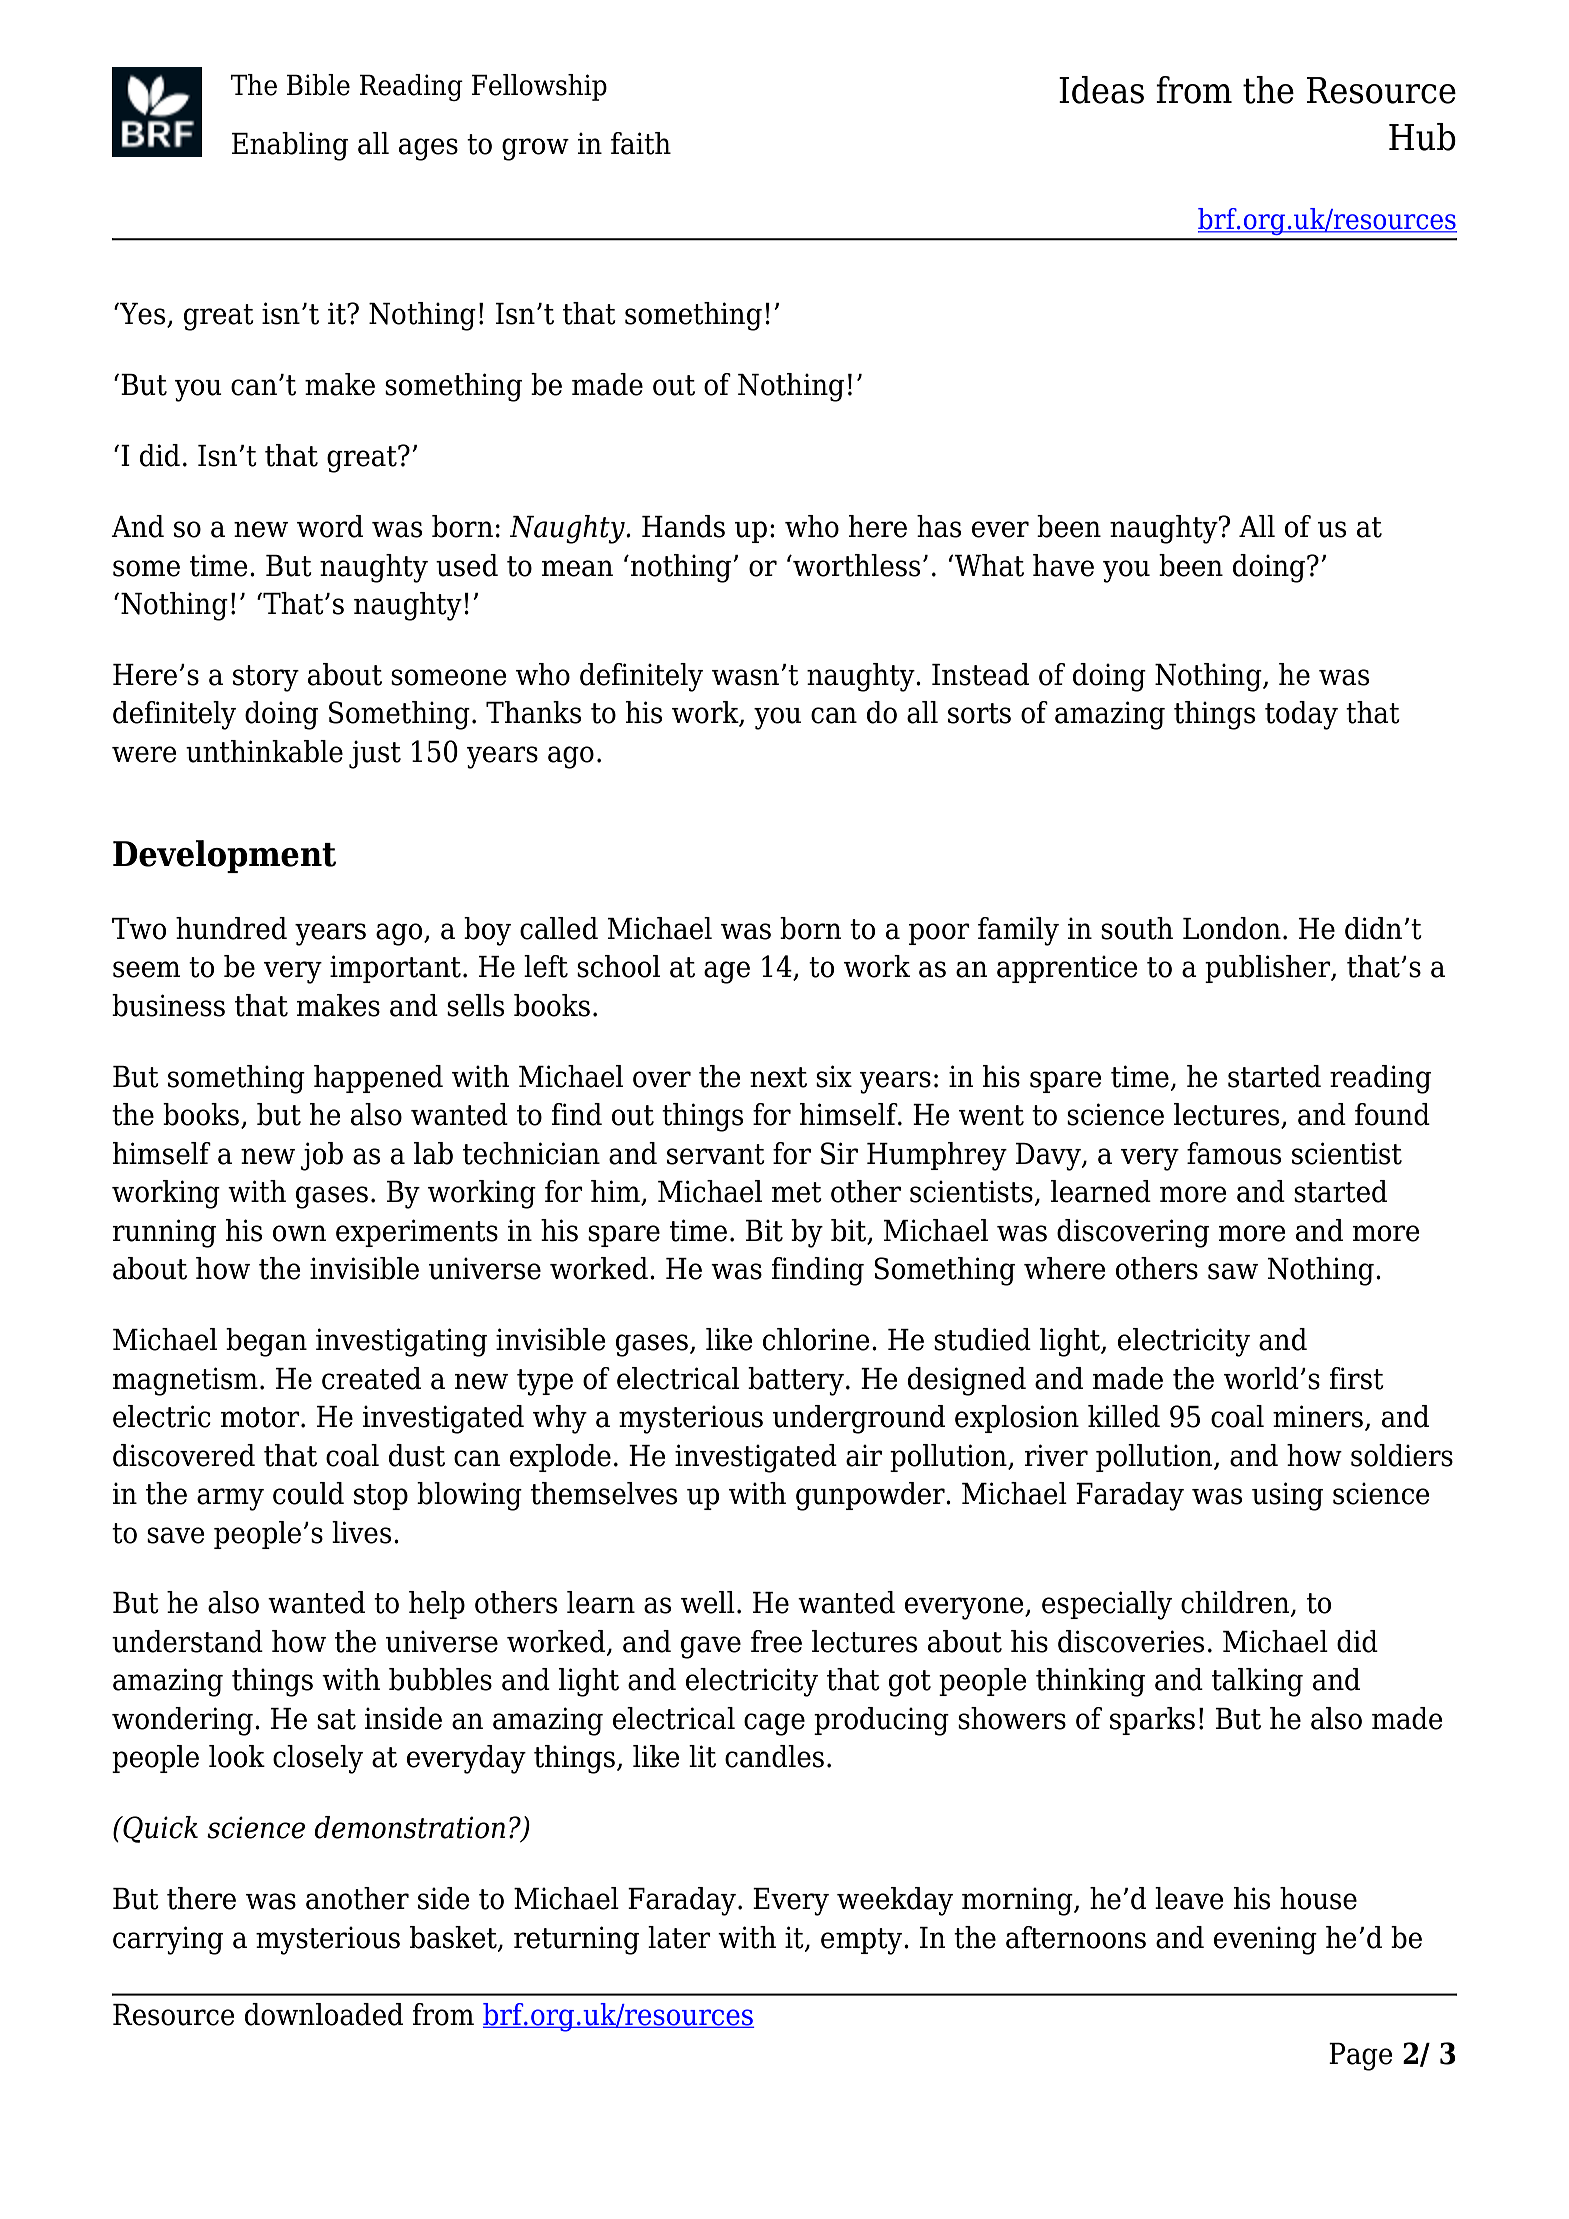  I want to click on faith, so click(641, 143).
